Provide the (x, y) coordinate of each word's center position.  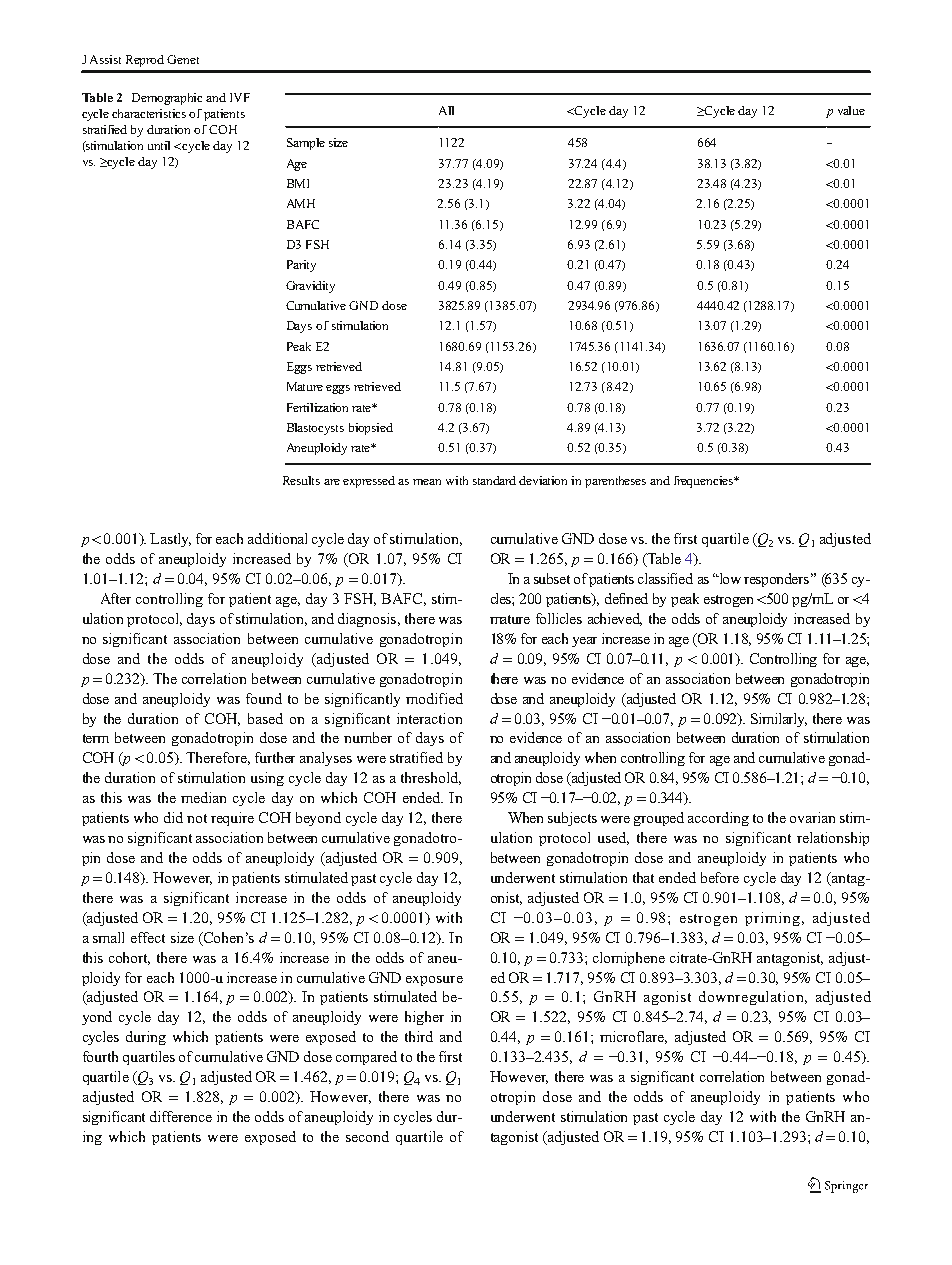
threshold (431, 778)
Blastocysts (315, 429)
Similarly (779, 720)
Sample (306, 144)
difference (181, 1116)
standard (494, 480)
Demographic (167, 99)
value (851, 110)
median (203, 797)
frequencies (704, 482)
